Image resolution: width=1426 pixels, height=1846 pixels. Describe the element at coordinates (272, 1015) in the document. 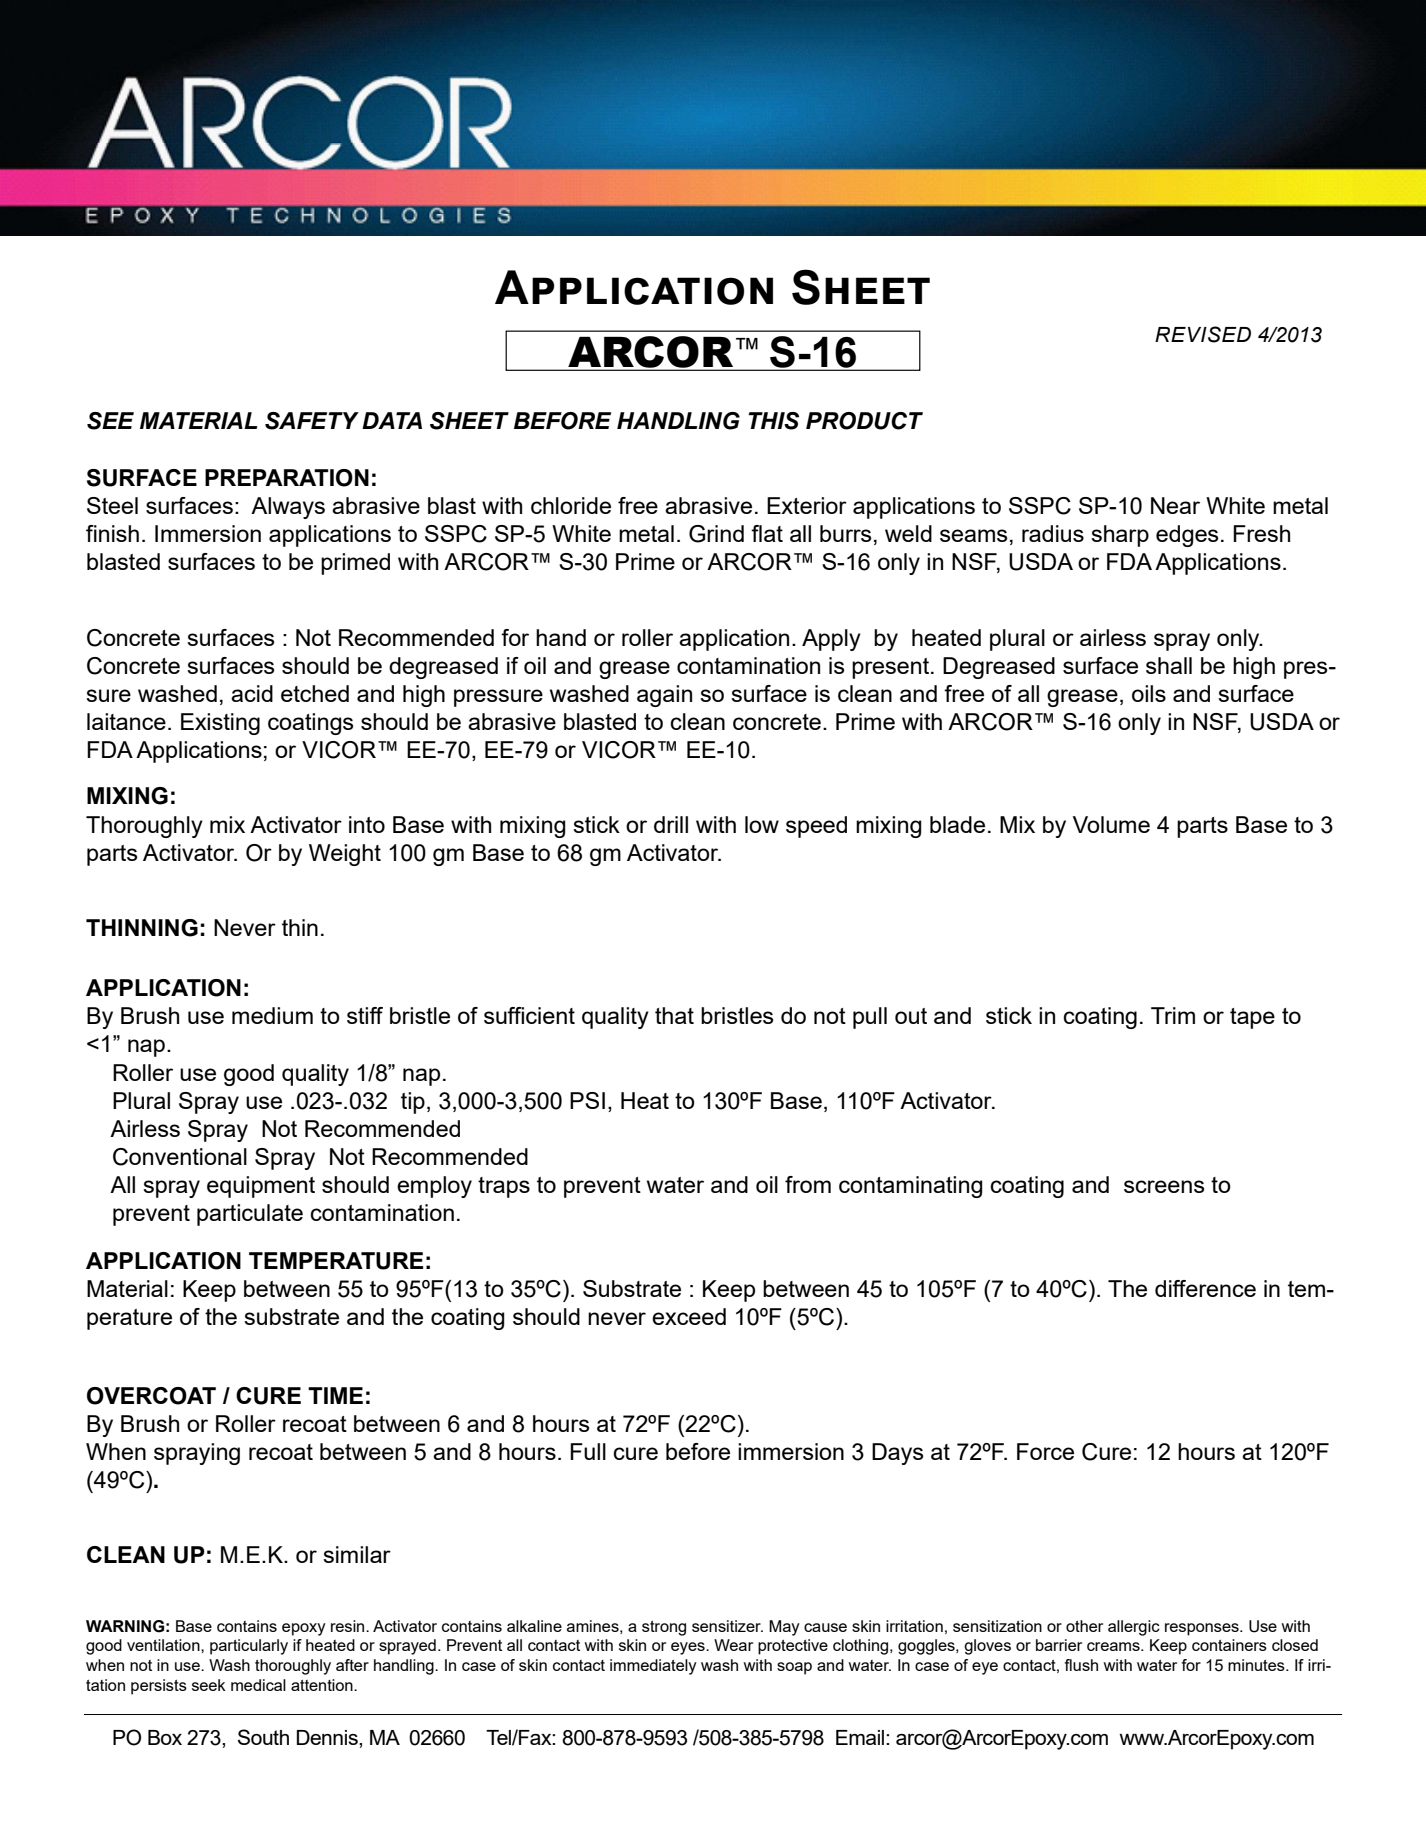

I see `medium` at that location.
